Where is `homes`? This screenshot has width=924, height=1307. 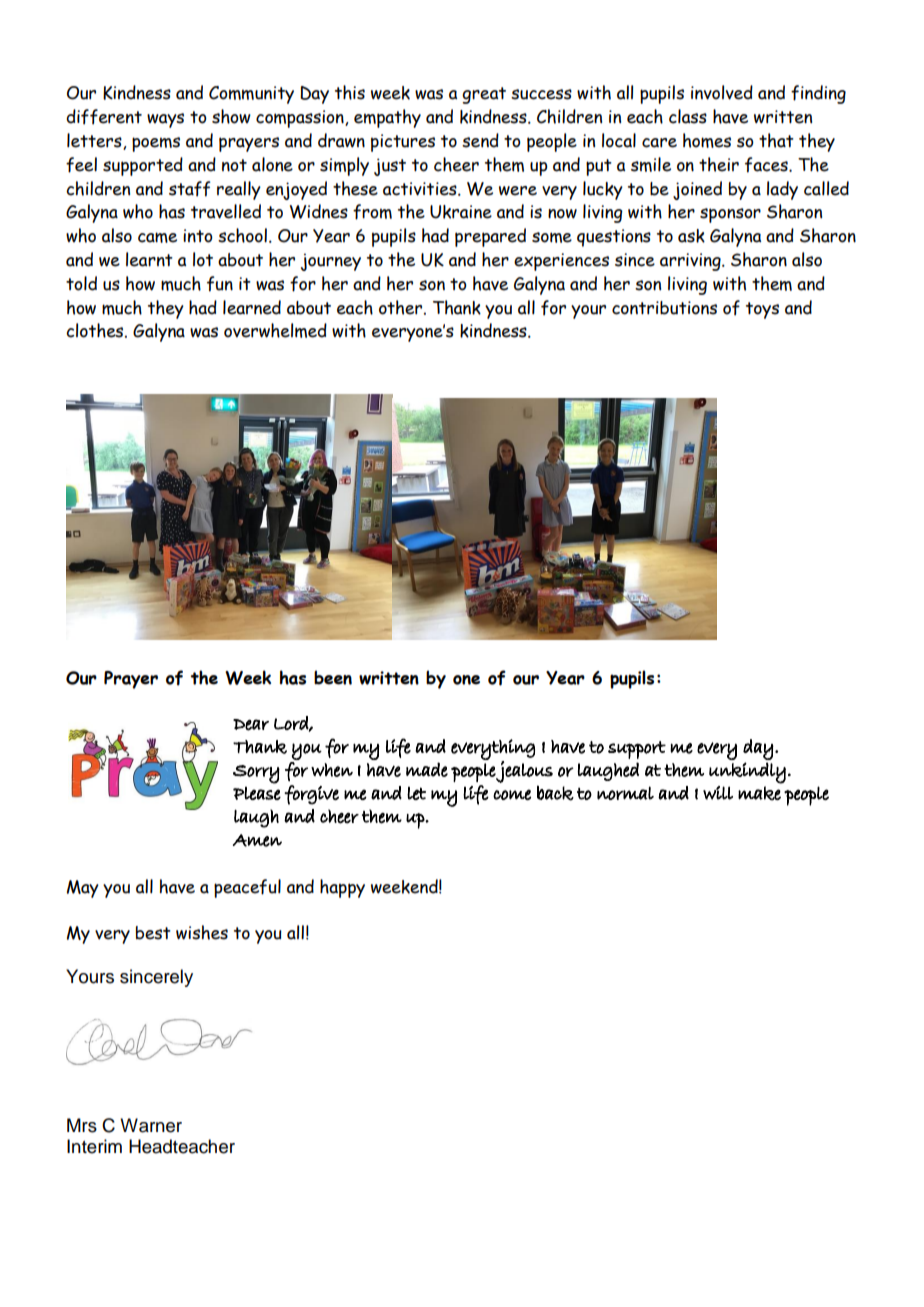
homes is located at coordinates (707, 140).
